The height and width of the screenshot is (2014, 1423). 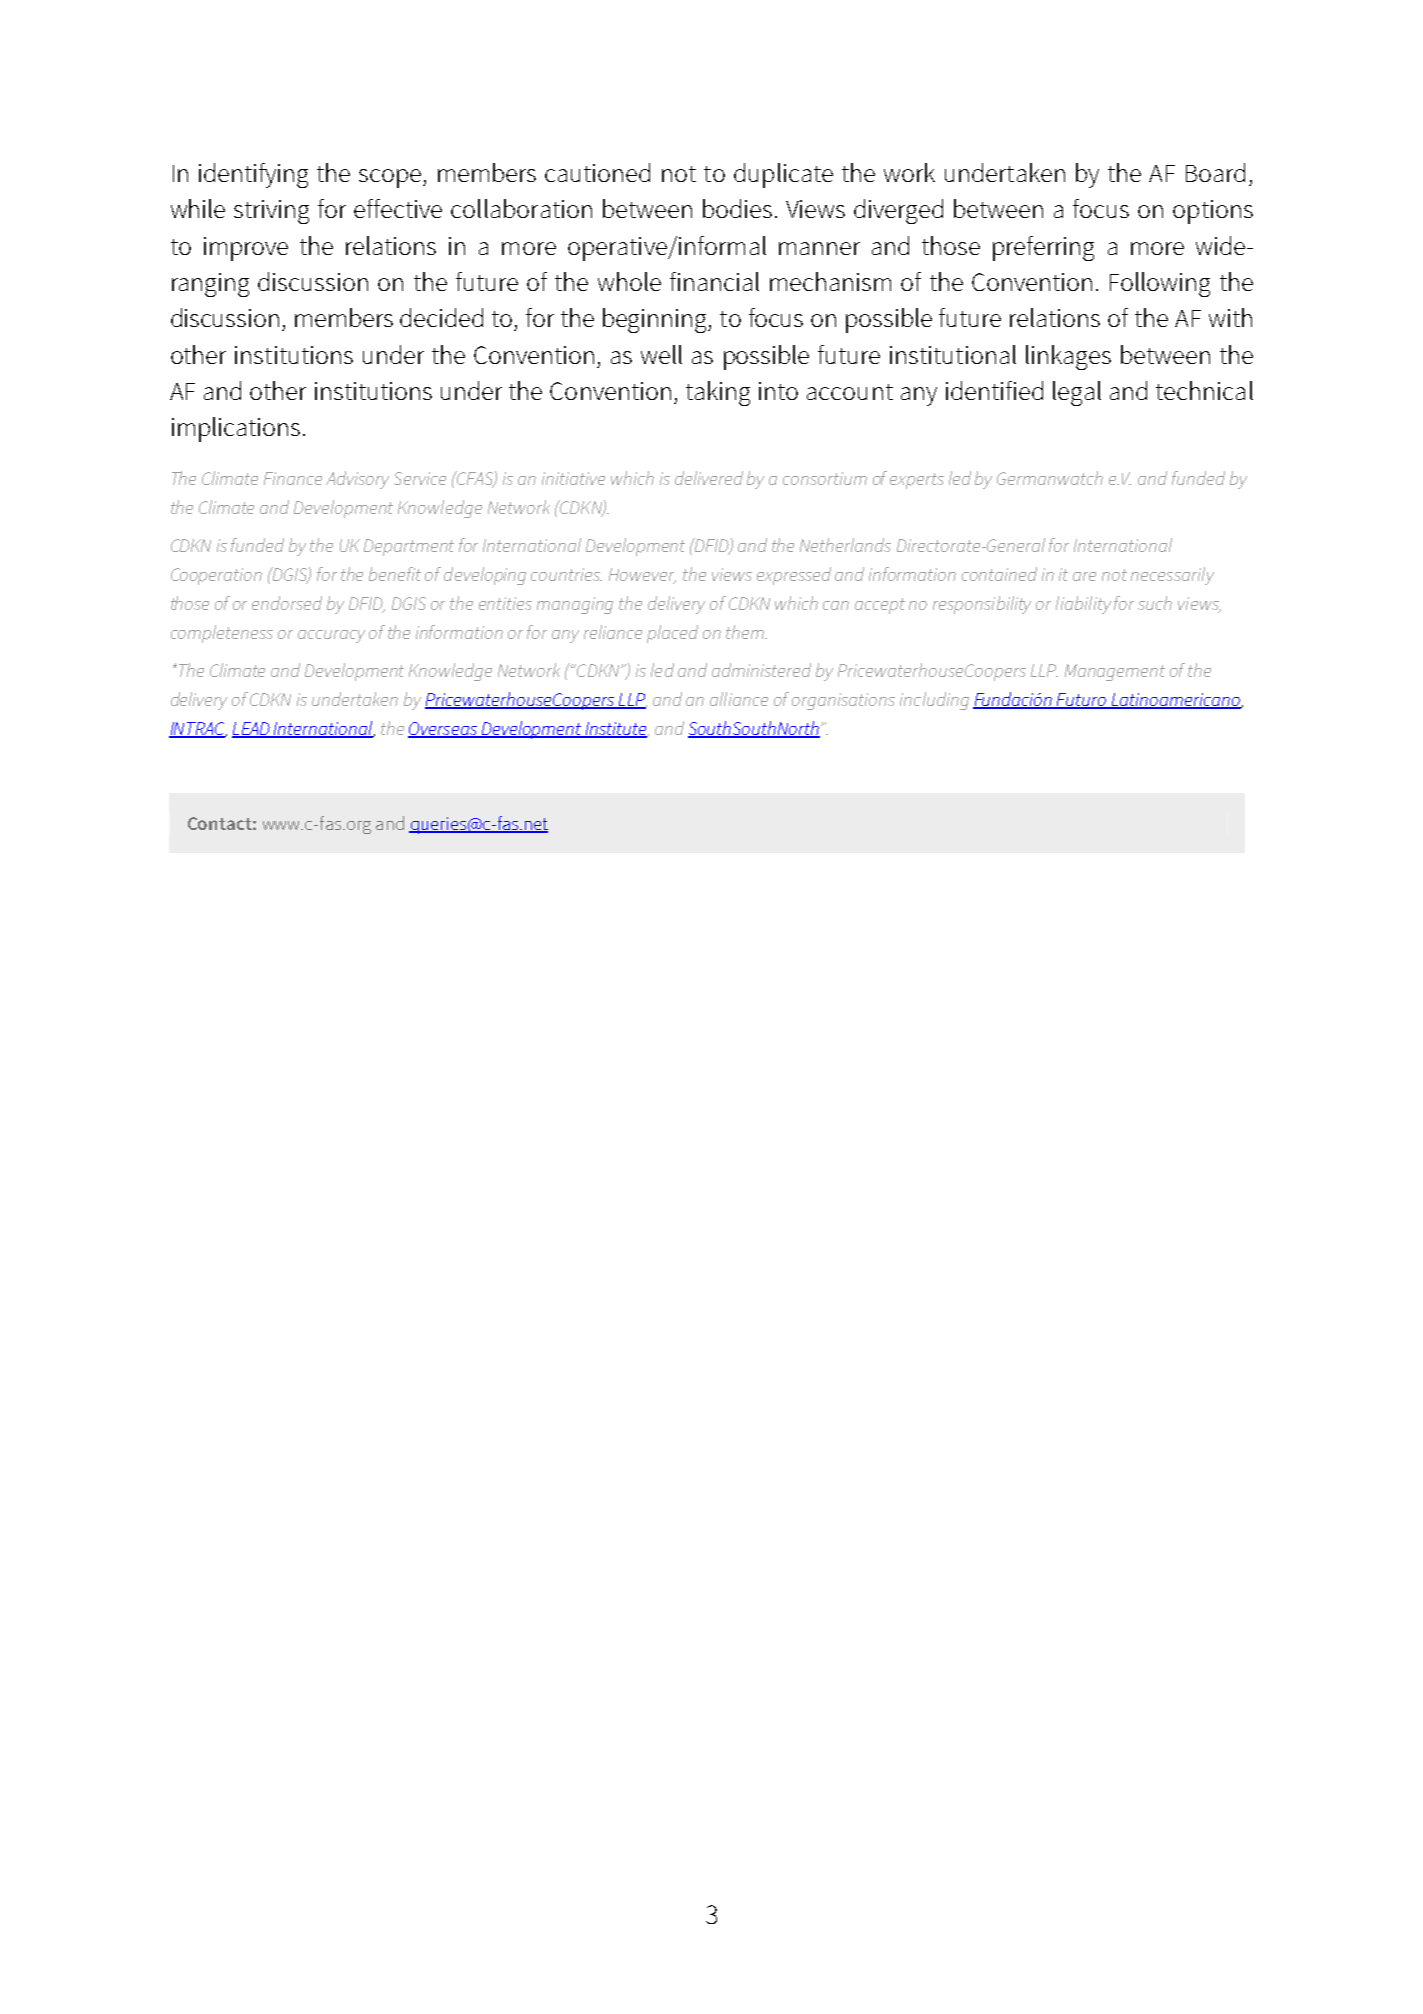 What do you see at coordinates (391, 178) in the screenshot?
I see `scope` at bounding box center [391, 178].
